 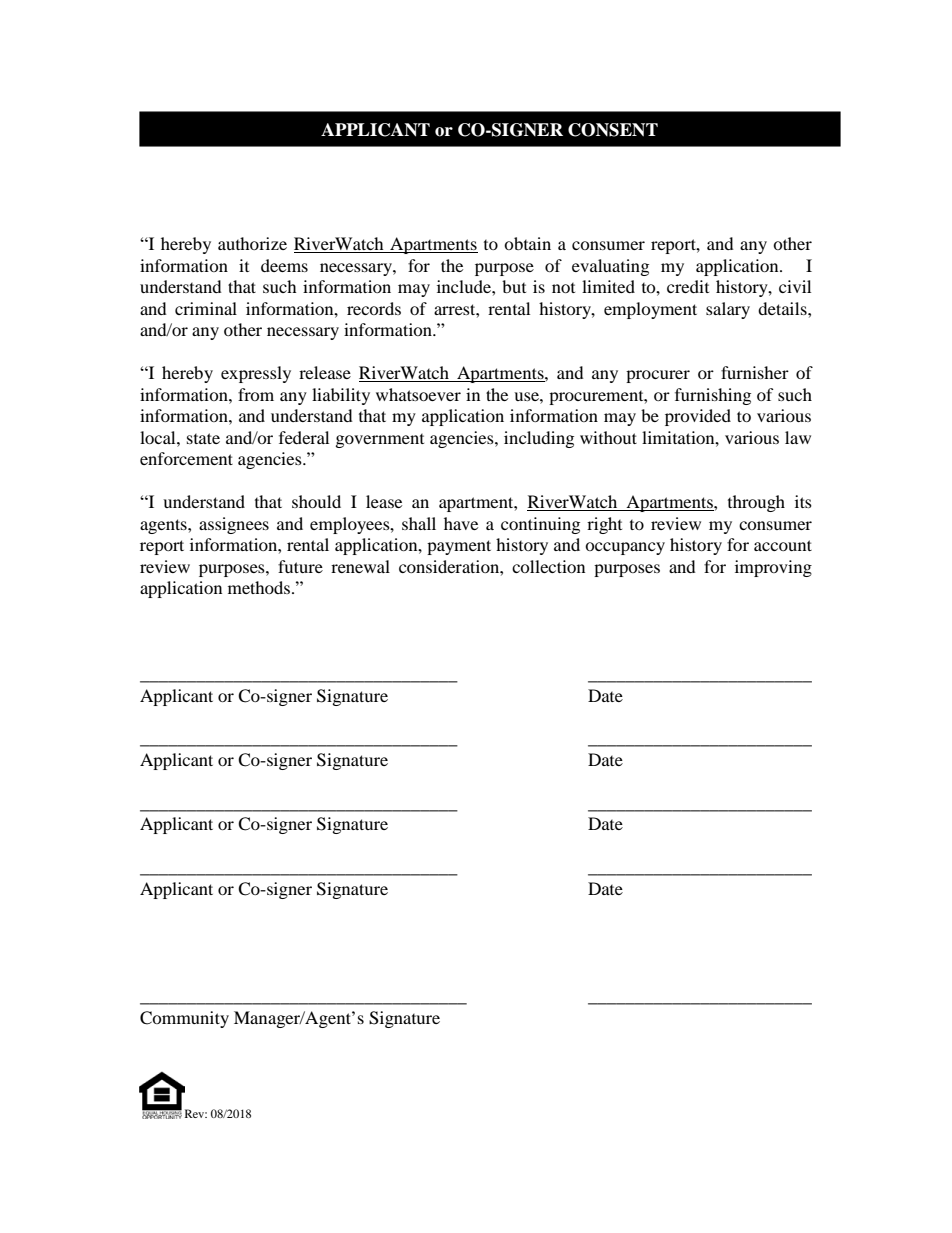 What do you see at coordinates (252, 243) in the screenshot?
I see `authorize` at bounding box center [252, 243].
